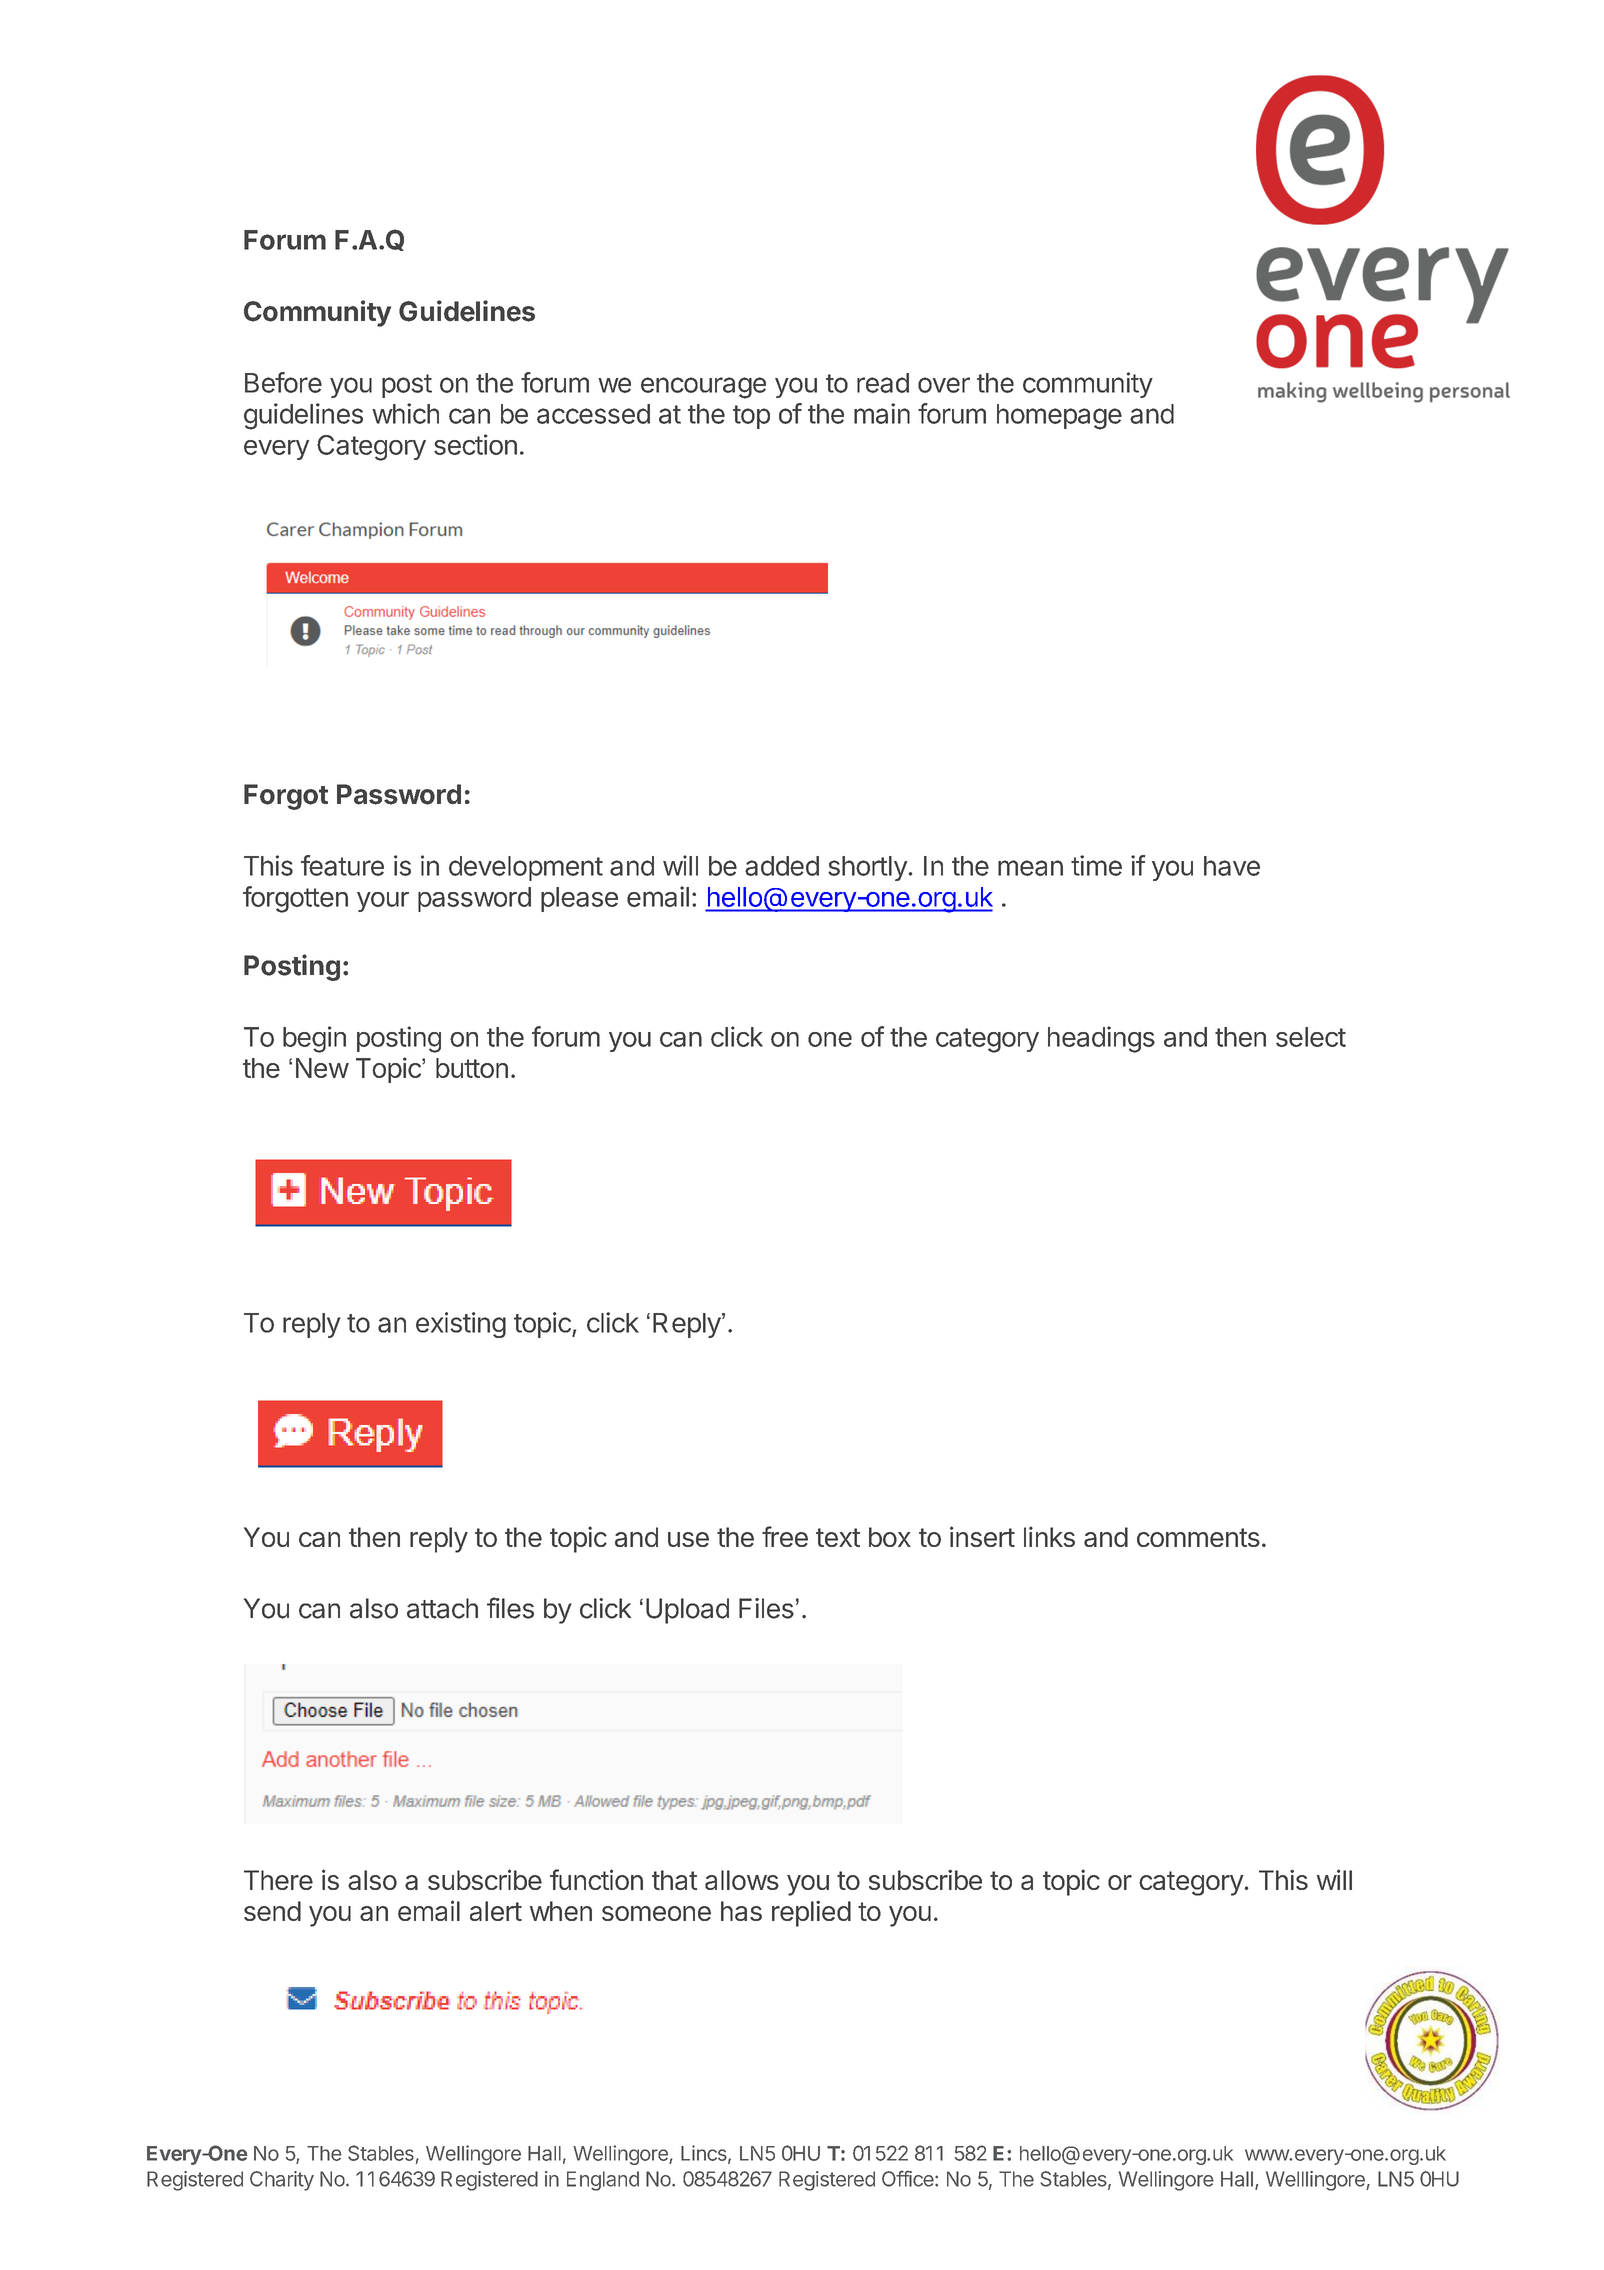  Describe the element at coordinates (1059, 417) in the screenshot. I see `homepage` at that location.
